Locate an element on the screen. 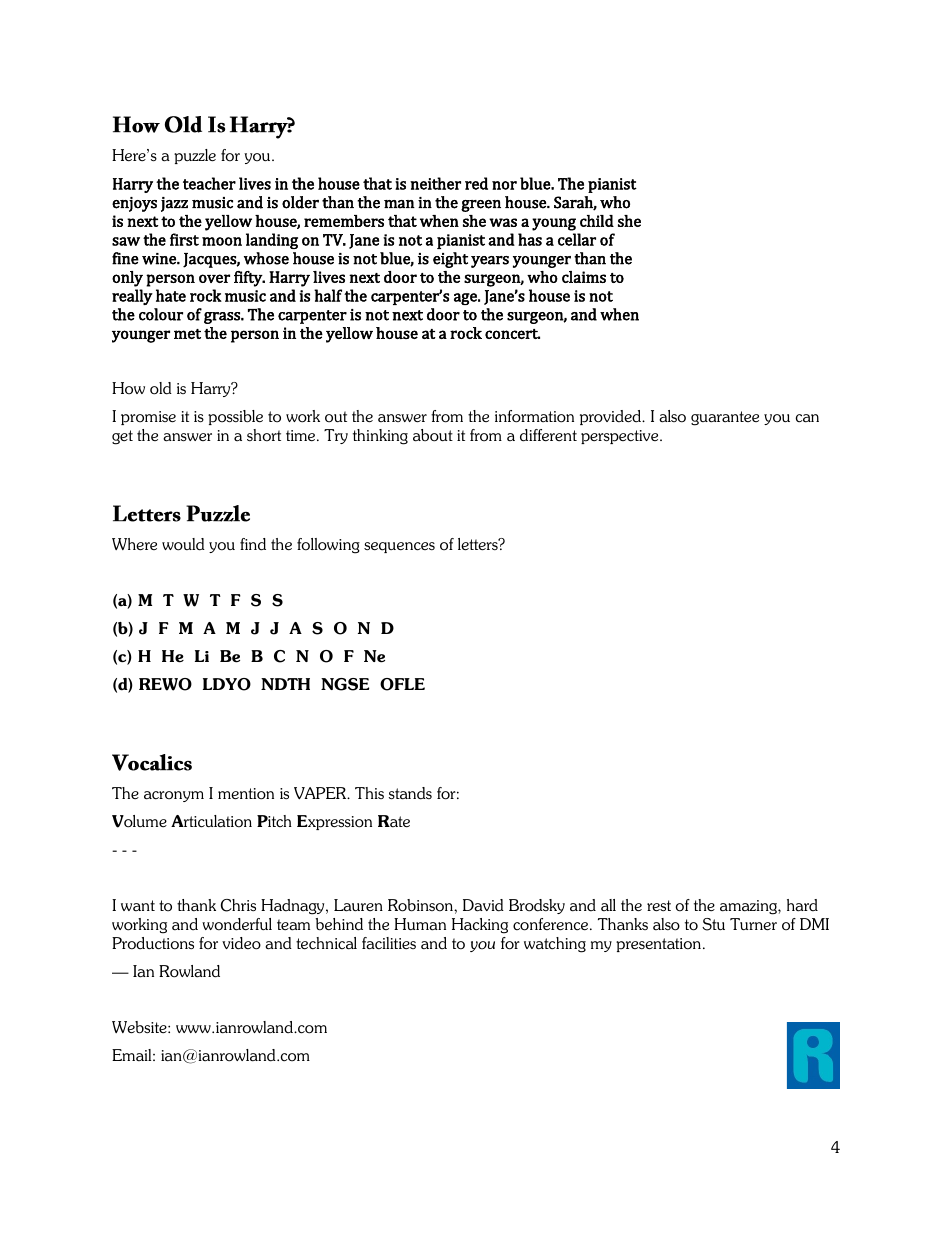 This screenshot has height=1233, width=952. child is located at coordinates (597, 221).
